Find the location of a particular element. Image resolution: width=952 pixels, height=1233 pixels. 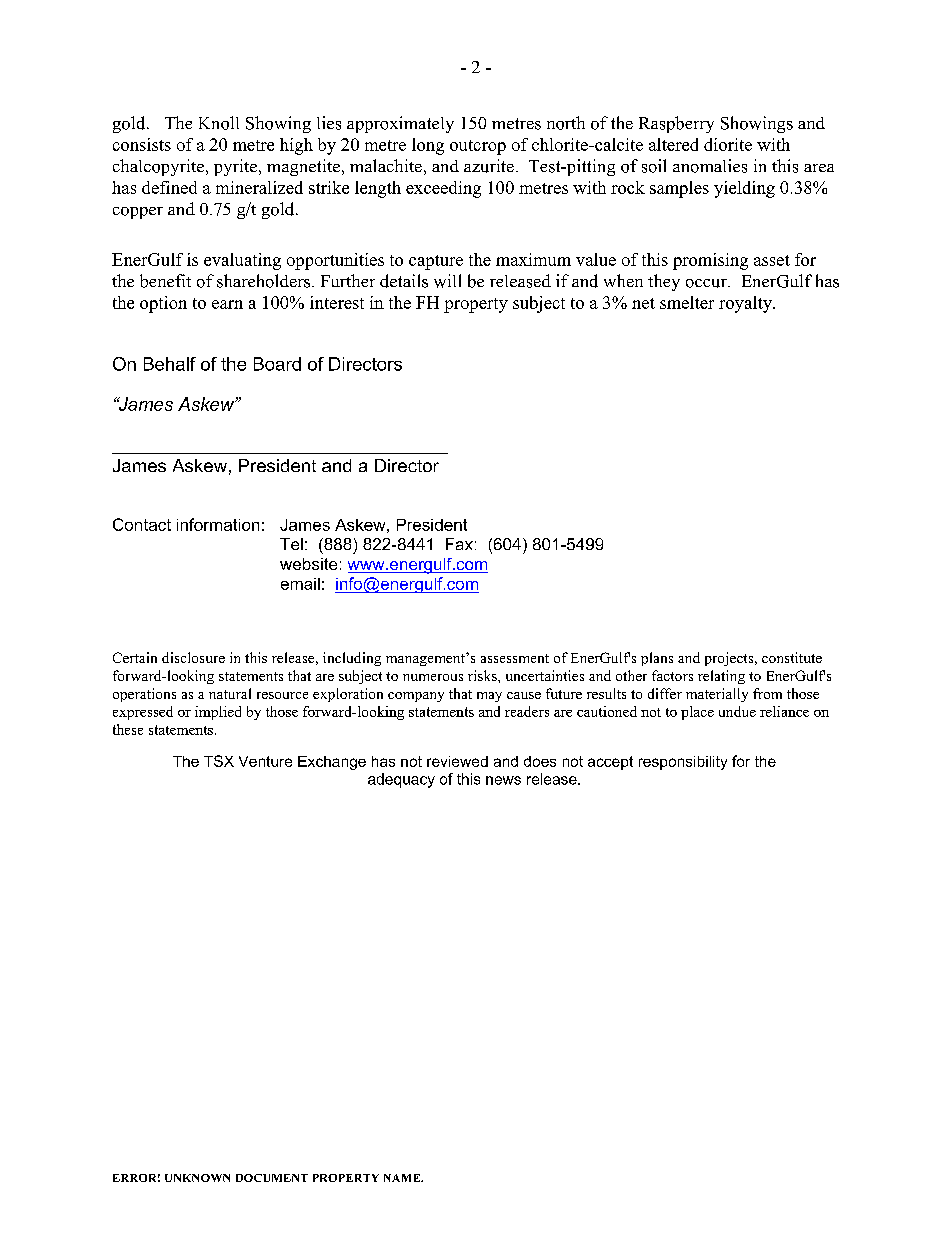

responsibility is located at coordinates (683, 763).
